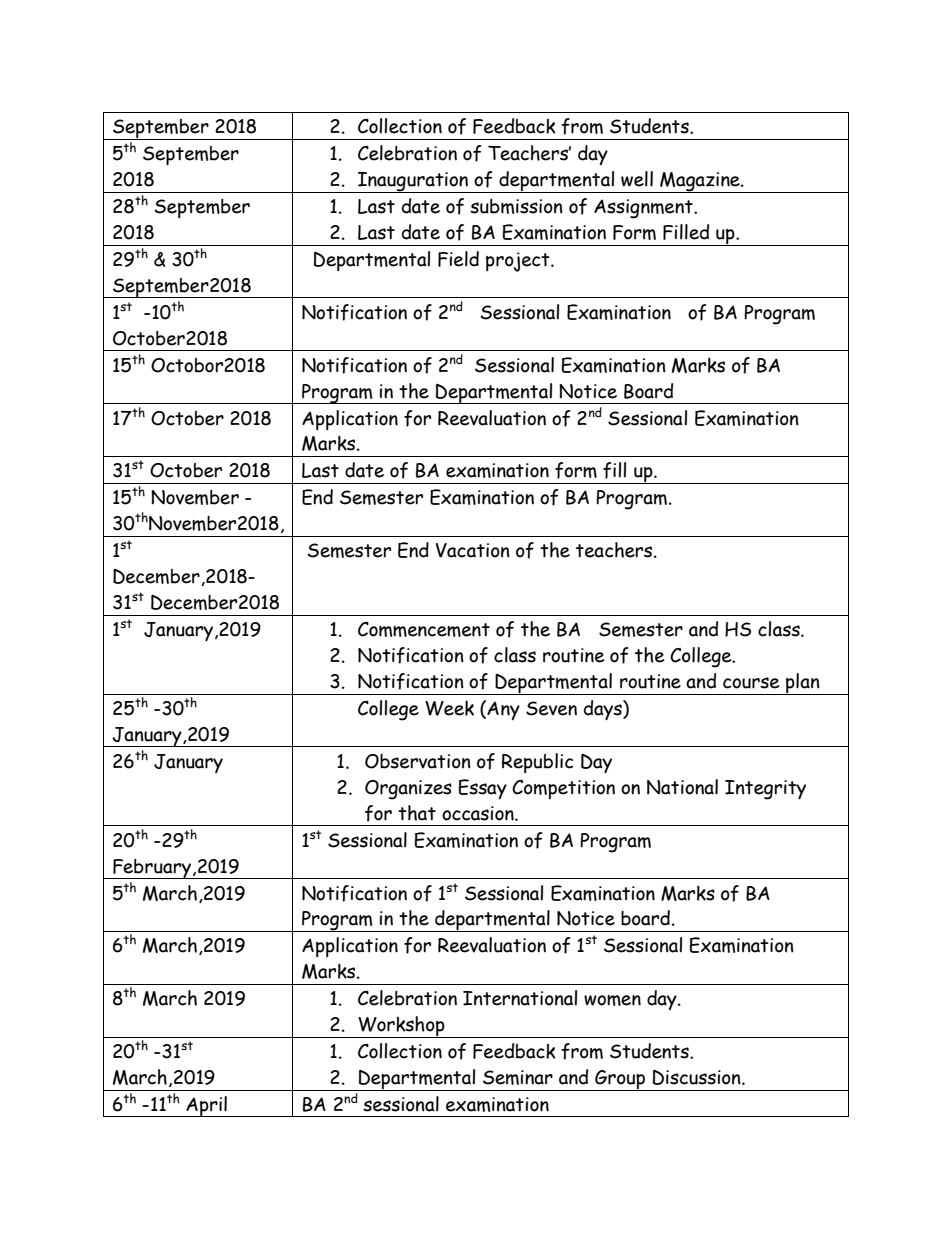 The image size is (952, 1233). What do you see at coordinates (551, 708) in the screenshot?
I see `Seven` at bounding box center [551, 708].
